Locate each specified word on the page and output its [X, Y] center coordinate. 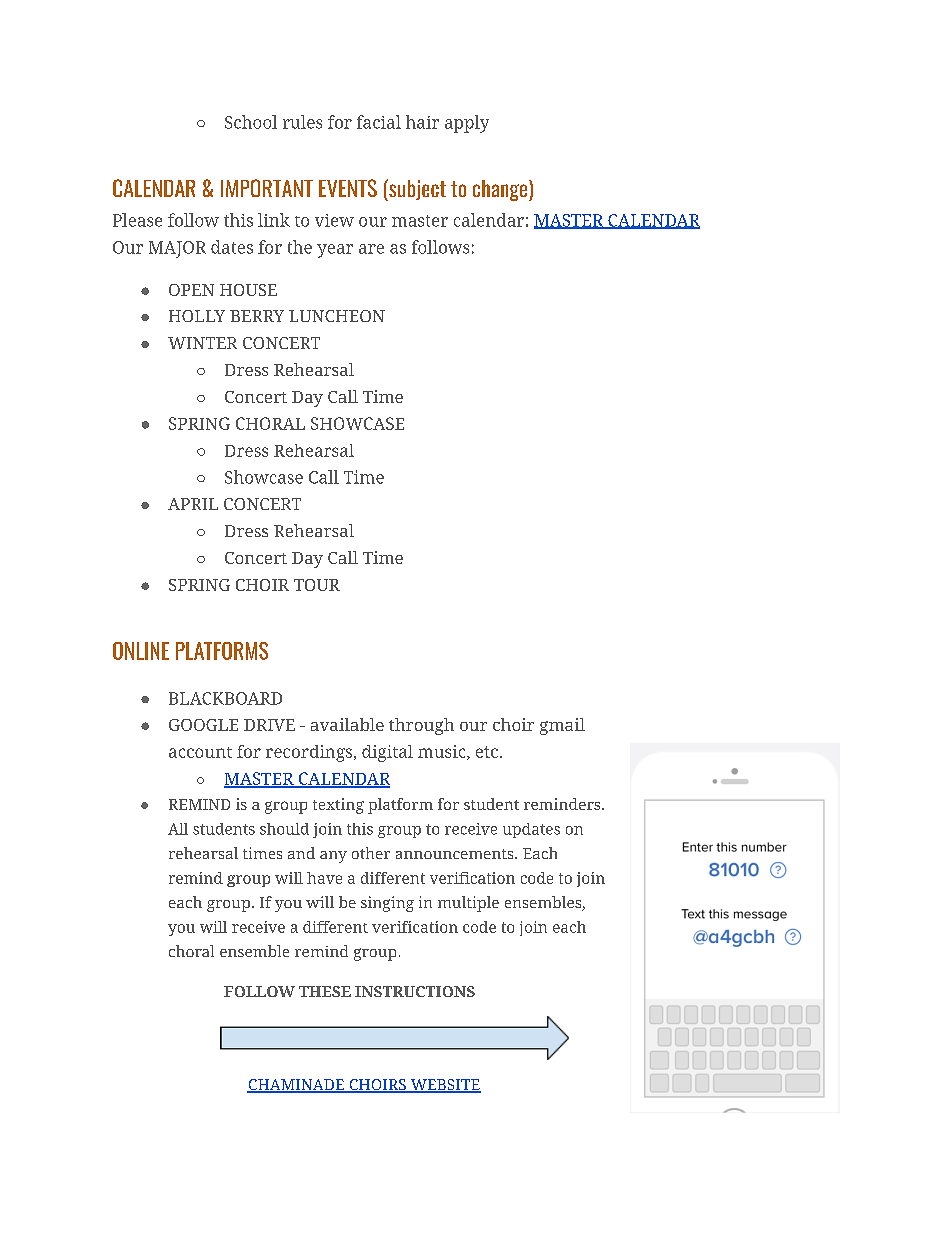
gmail [562, 726]
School [251, 122]
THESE [325, 991]
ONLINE [141, 651]
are [371, 249]
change [501, 190]
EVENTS [348, 188]
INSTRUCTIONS [415, 991]
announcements [456, 854]
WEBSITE [444, 1086]
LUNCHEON [337, 316]
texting [338, 806]
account [200, 752]
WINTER [202, 343]
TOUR [317, 585]
